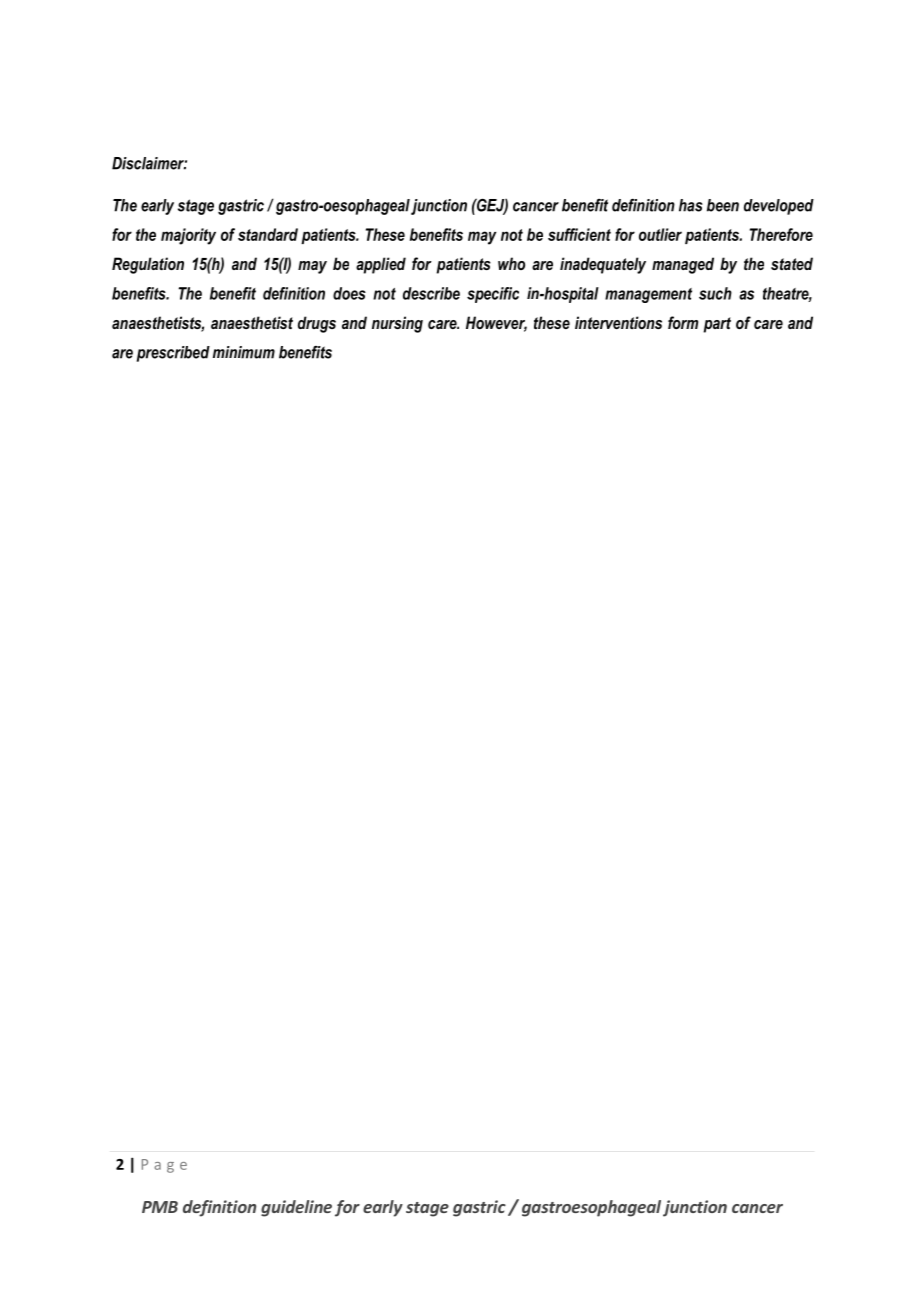 The height and width of the page is (1308, 924). I want to click on minimum, so click(244, 352).
